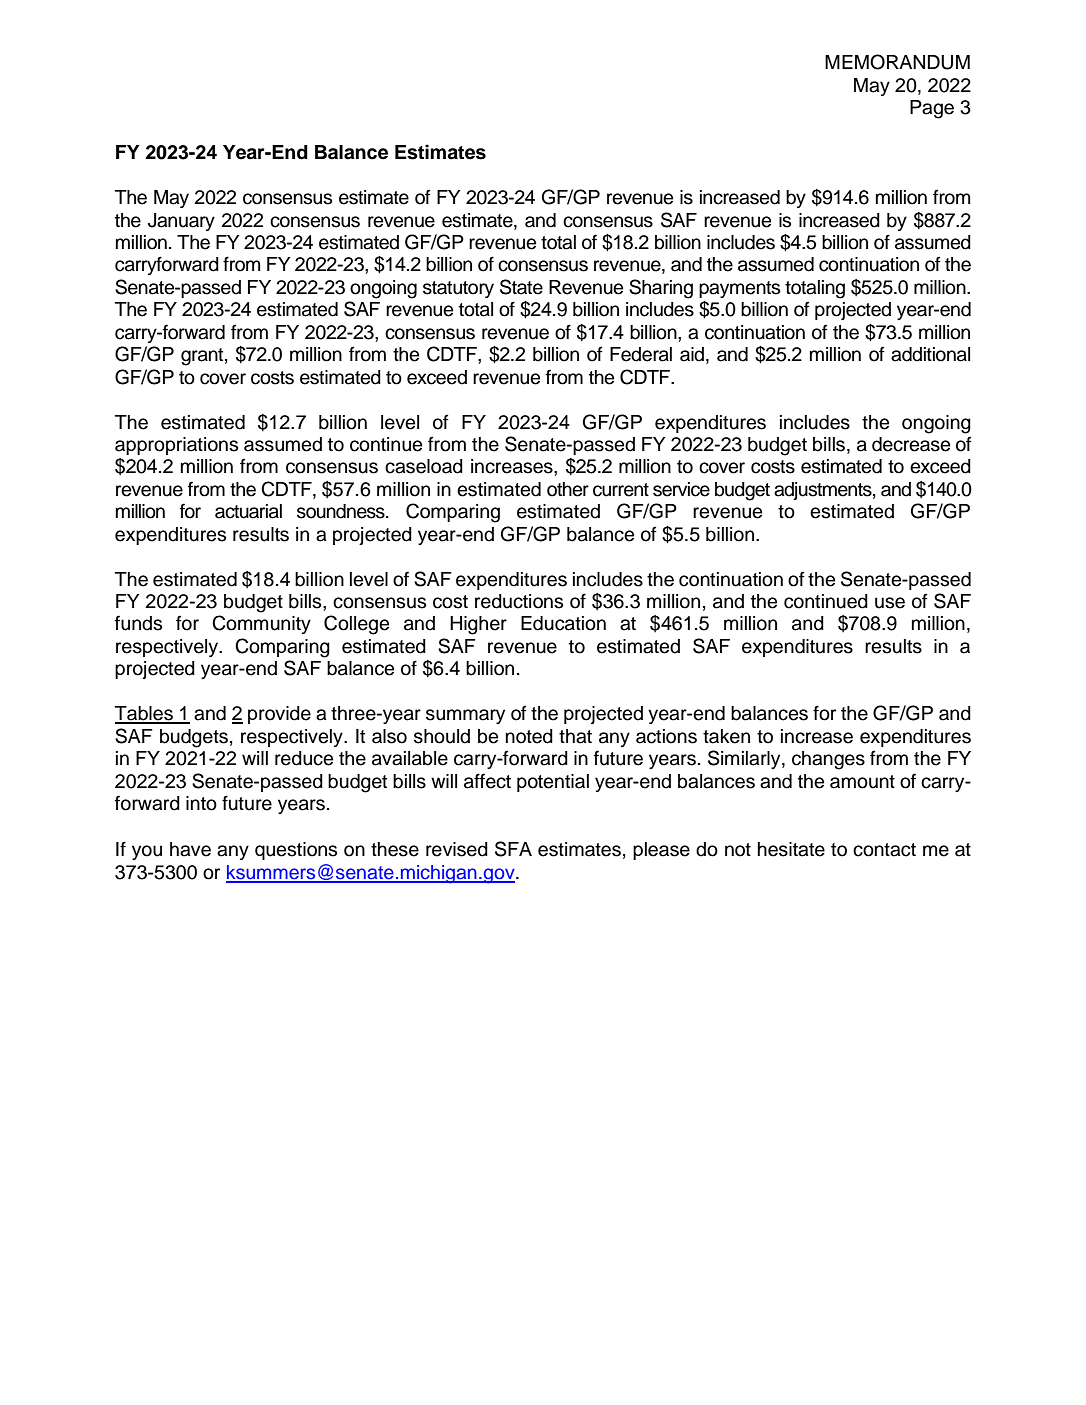 The image size is (1086, 1405). Describe the element at coordinates (932, 109) in the screenshot. I see `Page` at that location.
